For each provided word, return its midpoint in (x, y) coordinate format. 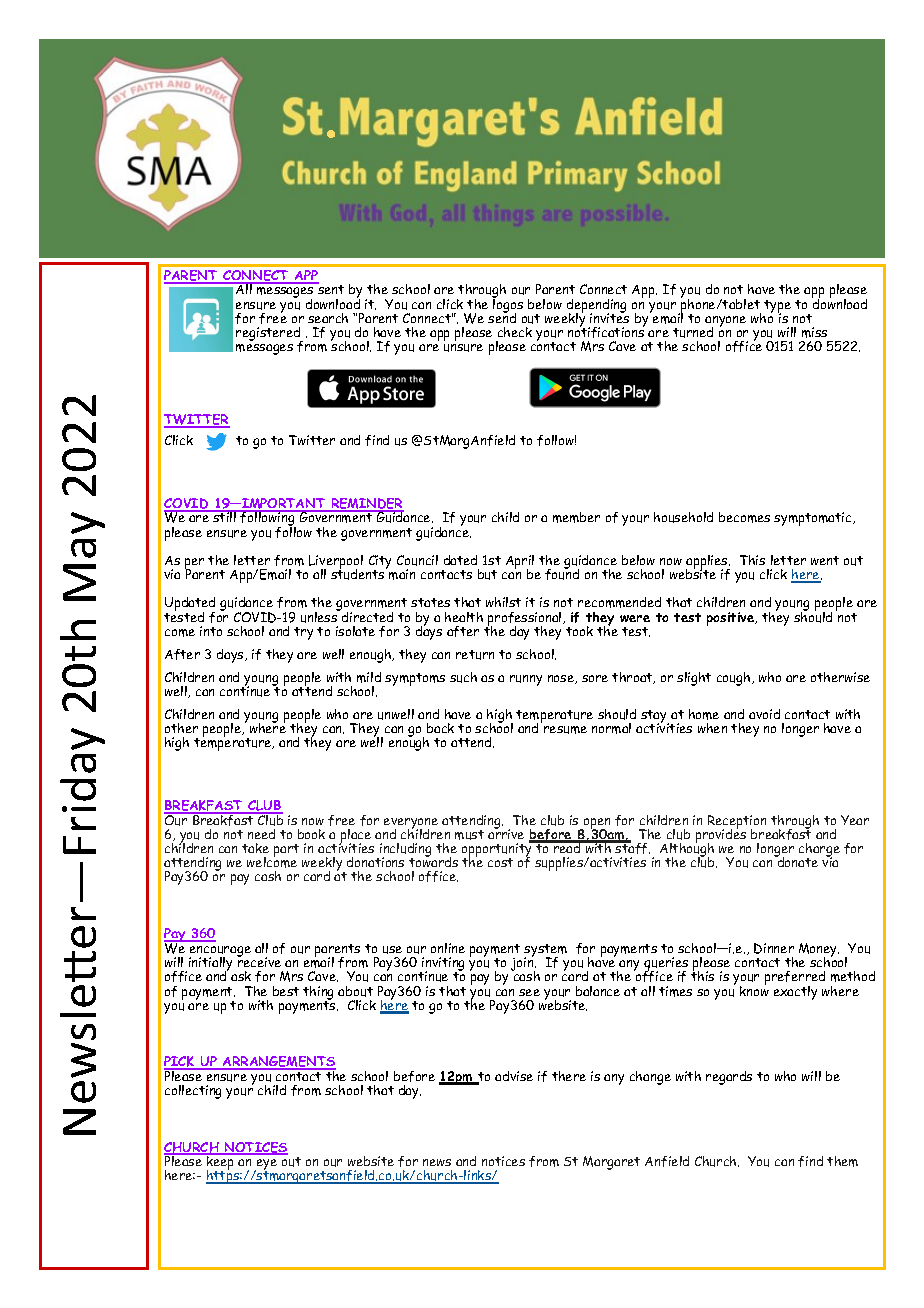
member (576, 517)
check (515, 332)
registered (269, 335)
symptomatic (814, 519)
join (523, 965)
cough (735, 679)
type (777, 307)
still (224, 516)
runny (526, 680)
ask (241, 976)
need (261, 834)
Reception (737, 823)
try (303, 633)
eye (265, 1165)
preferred (795, 979)
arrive (506, 833)
